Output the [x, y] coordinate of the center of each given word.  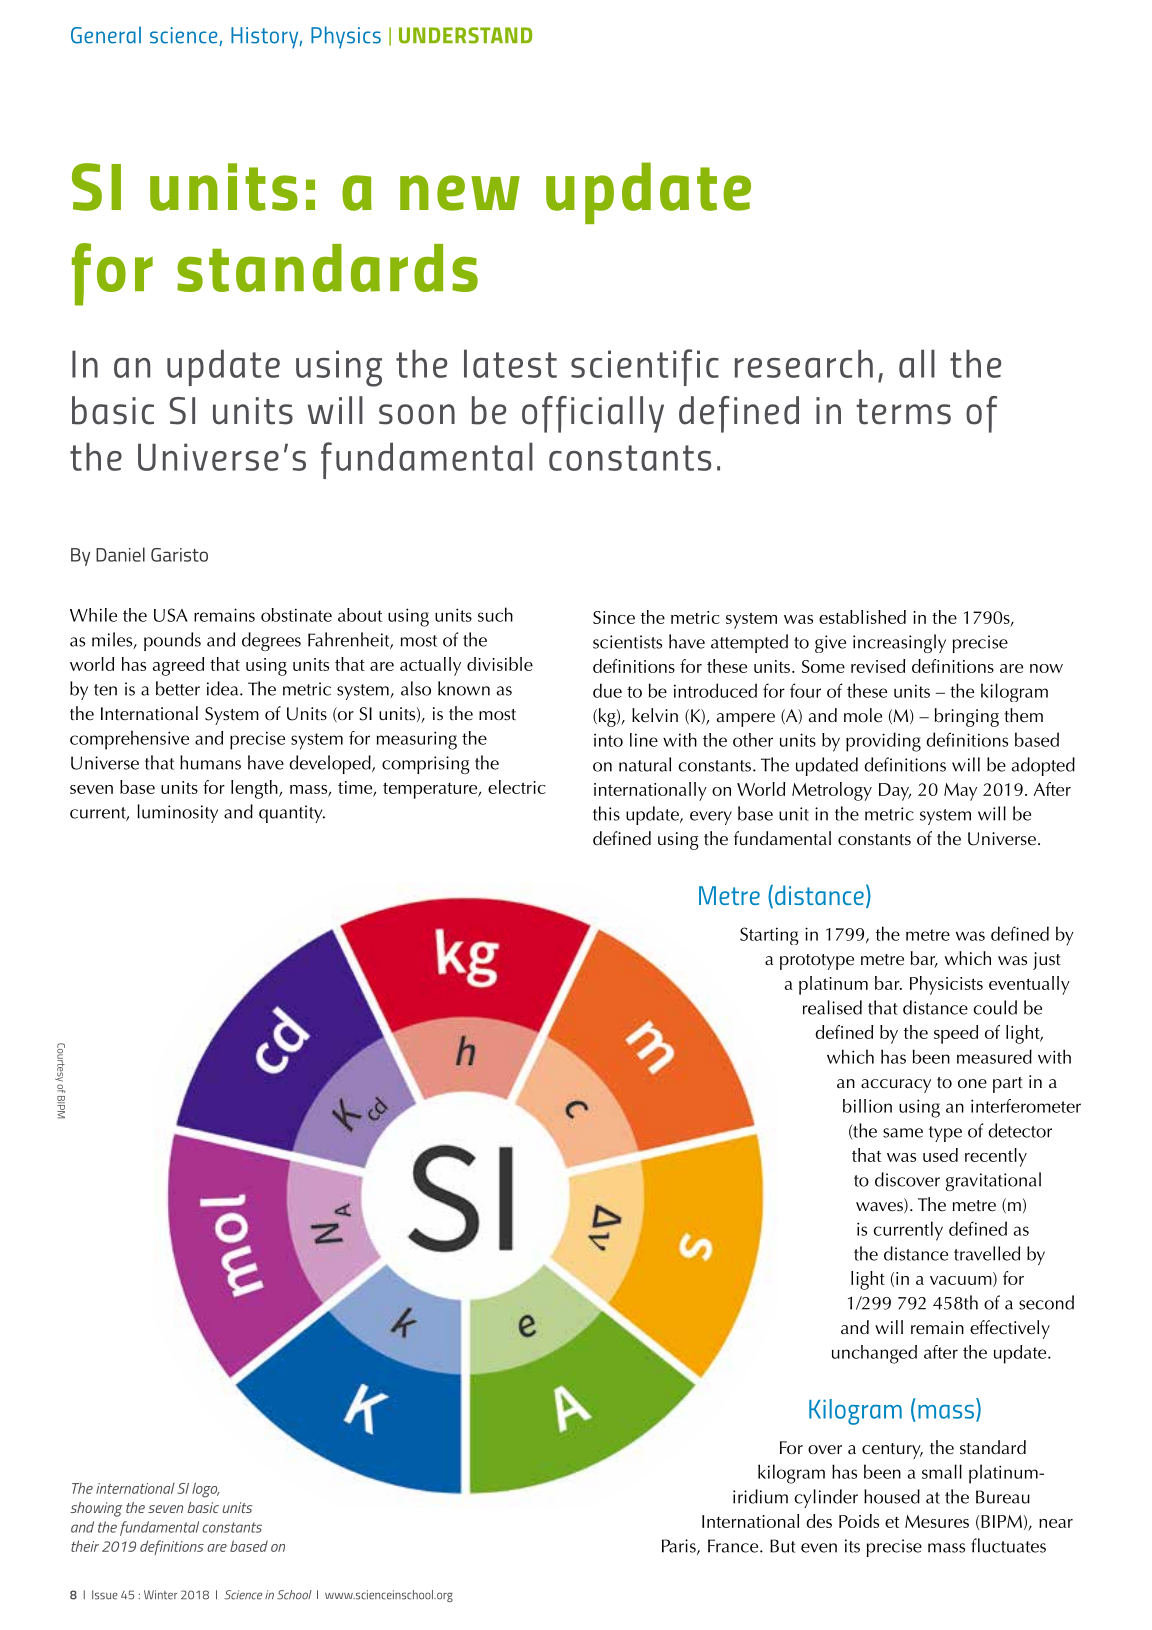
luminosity [177, 813]
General [106, 35]
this [606, 813]
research [804, 363]
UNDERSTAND [465, 35]
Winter [160, 1595]
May [960, 792]
